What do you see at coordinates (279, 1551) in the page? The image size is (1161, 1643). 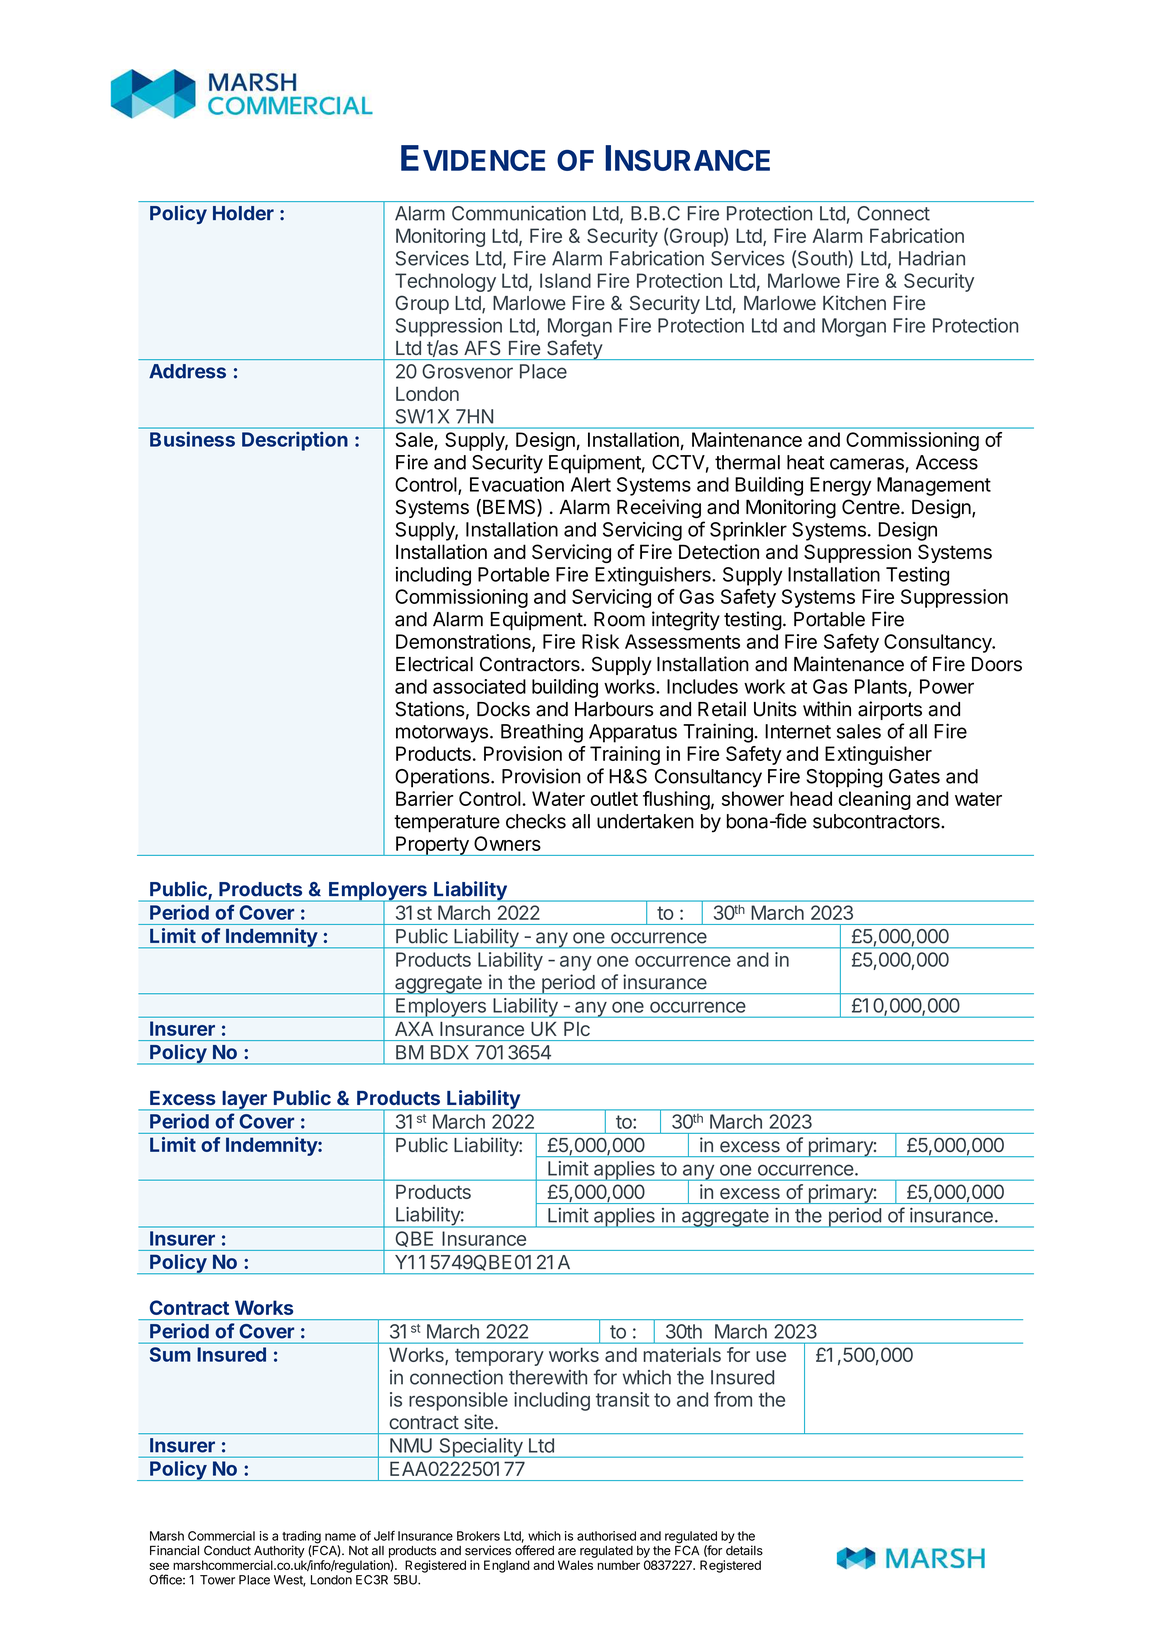 I see `Authority` at bounding box center [279, 1551].
